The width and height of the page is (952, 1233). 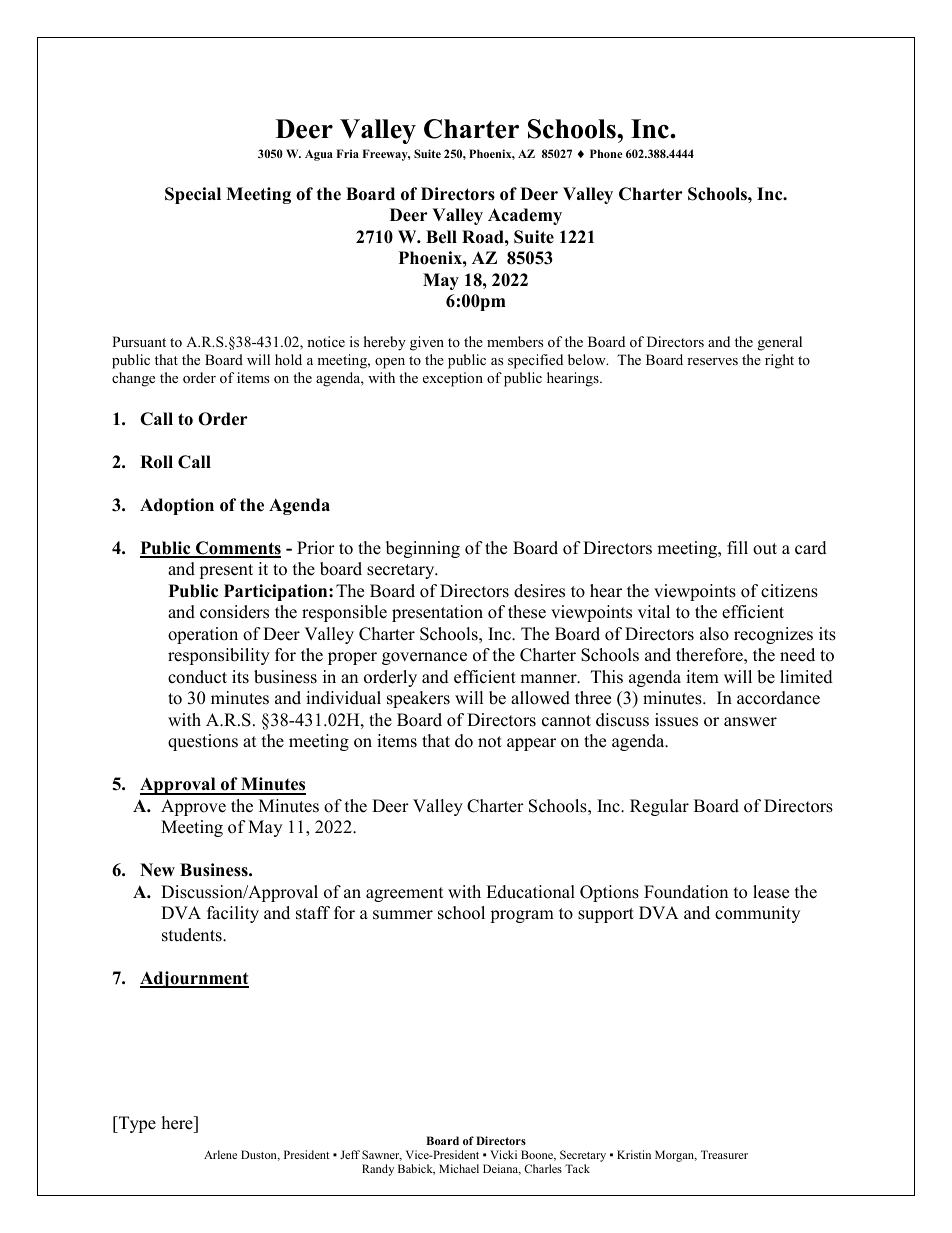 What do you see at coordinates (522, 916) in the page?
I see `program` at bounding box center [522, 916].
